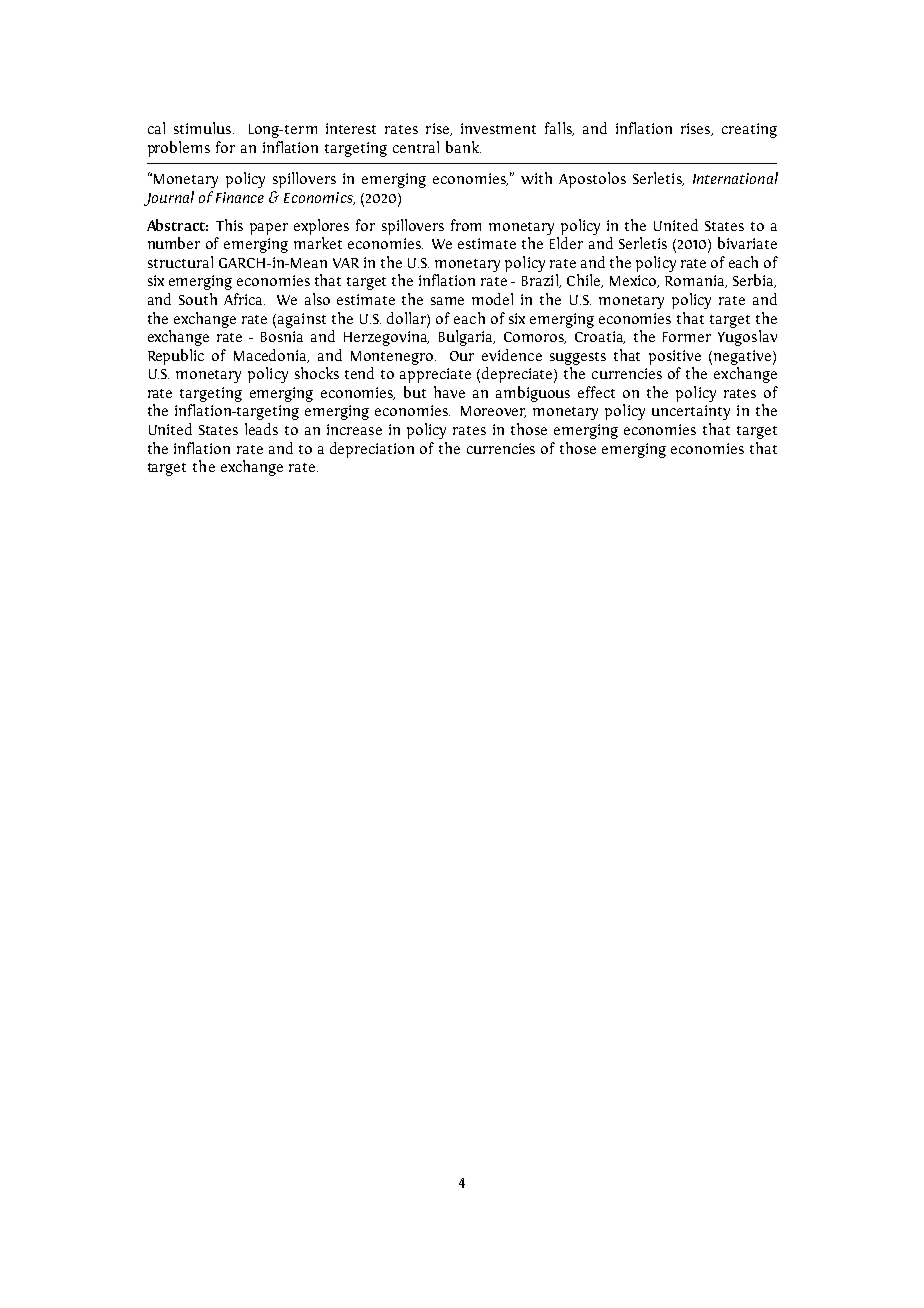  What do you see at coordinates (204, 128) in the page?
I see `stimulus` at bounding box center [204, 128].
